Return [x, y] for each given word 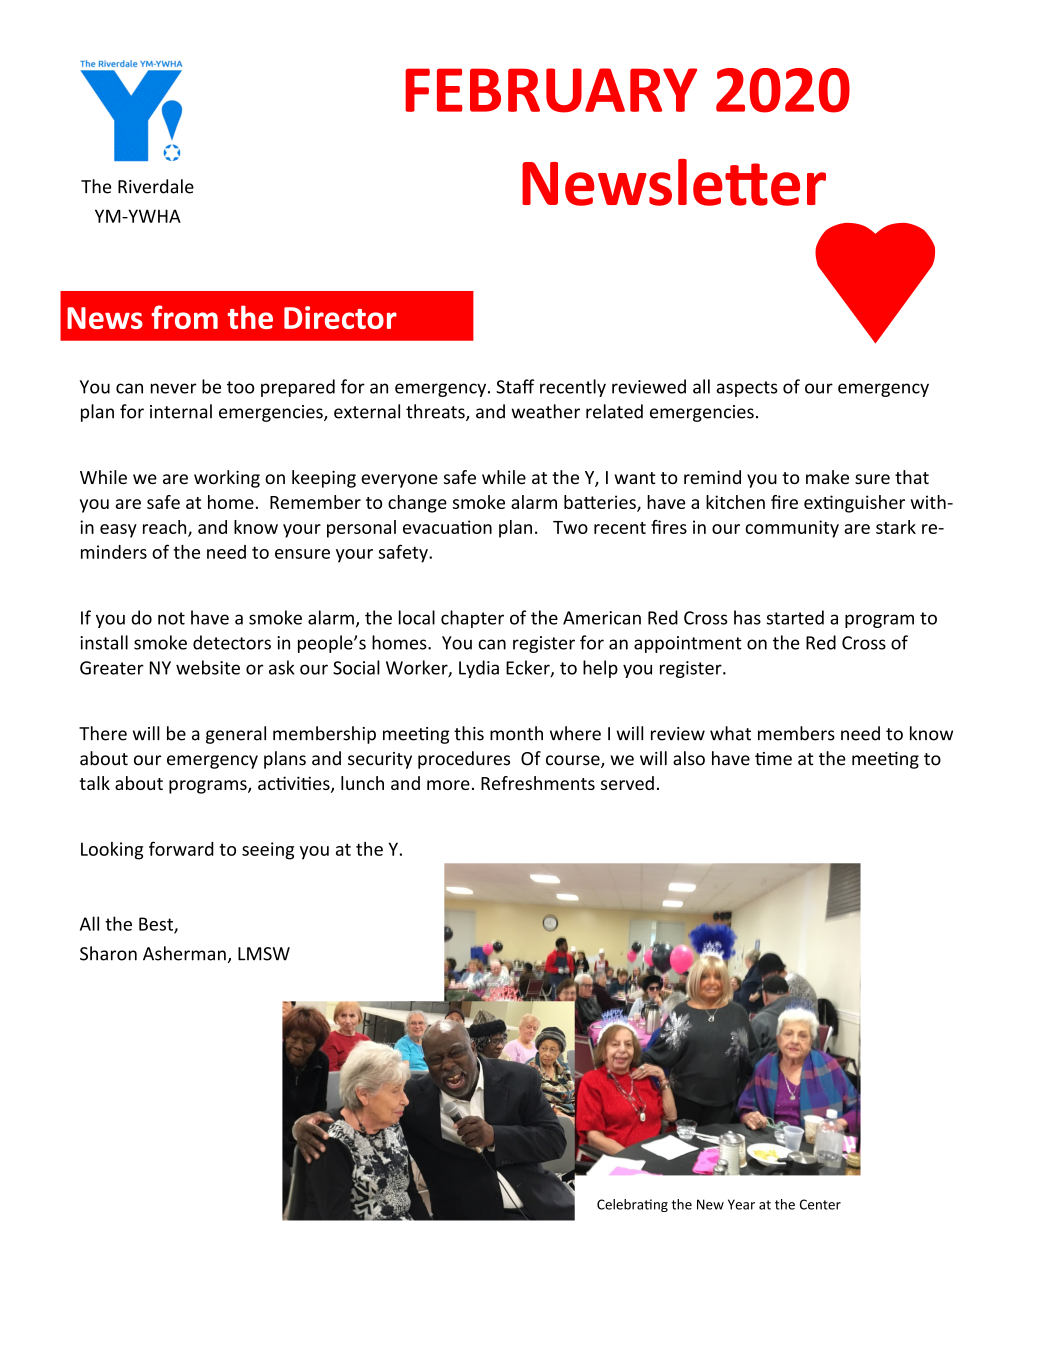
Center [820, 1204]
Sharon [108, 953]
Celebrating [632, 1205]
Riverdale [156, 186]
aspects [747, 389]
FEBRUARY [551, 90]
